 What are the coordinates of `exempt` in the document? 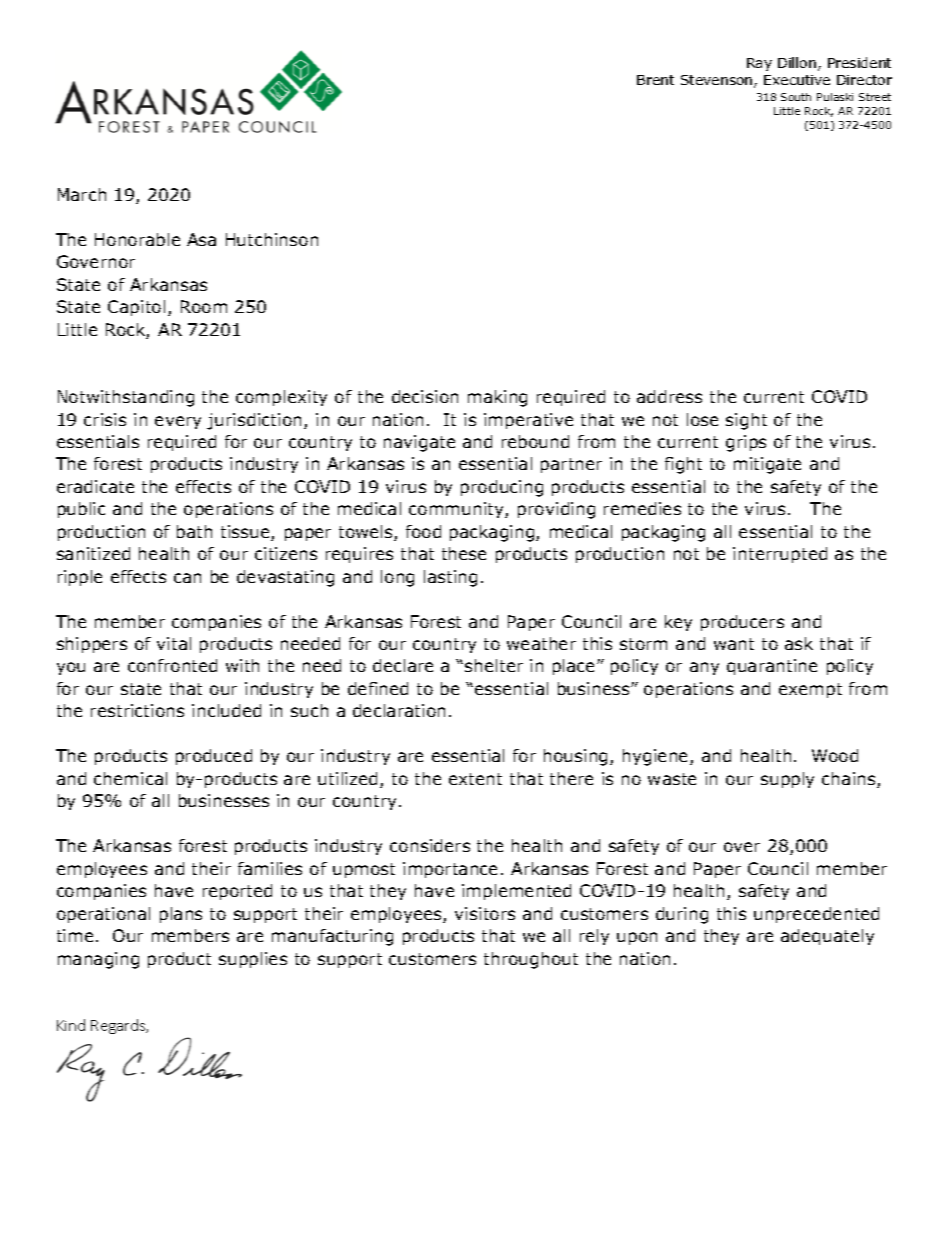 It's located at (810, 690).
